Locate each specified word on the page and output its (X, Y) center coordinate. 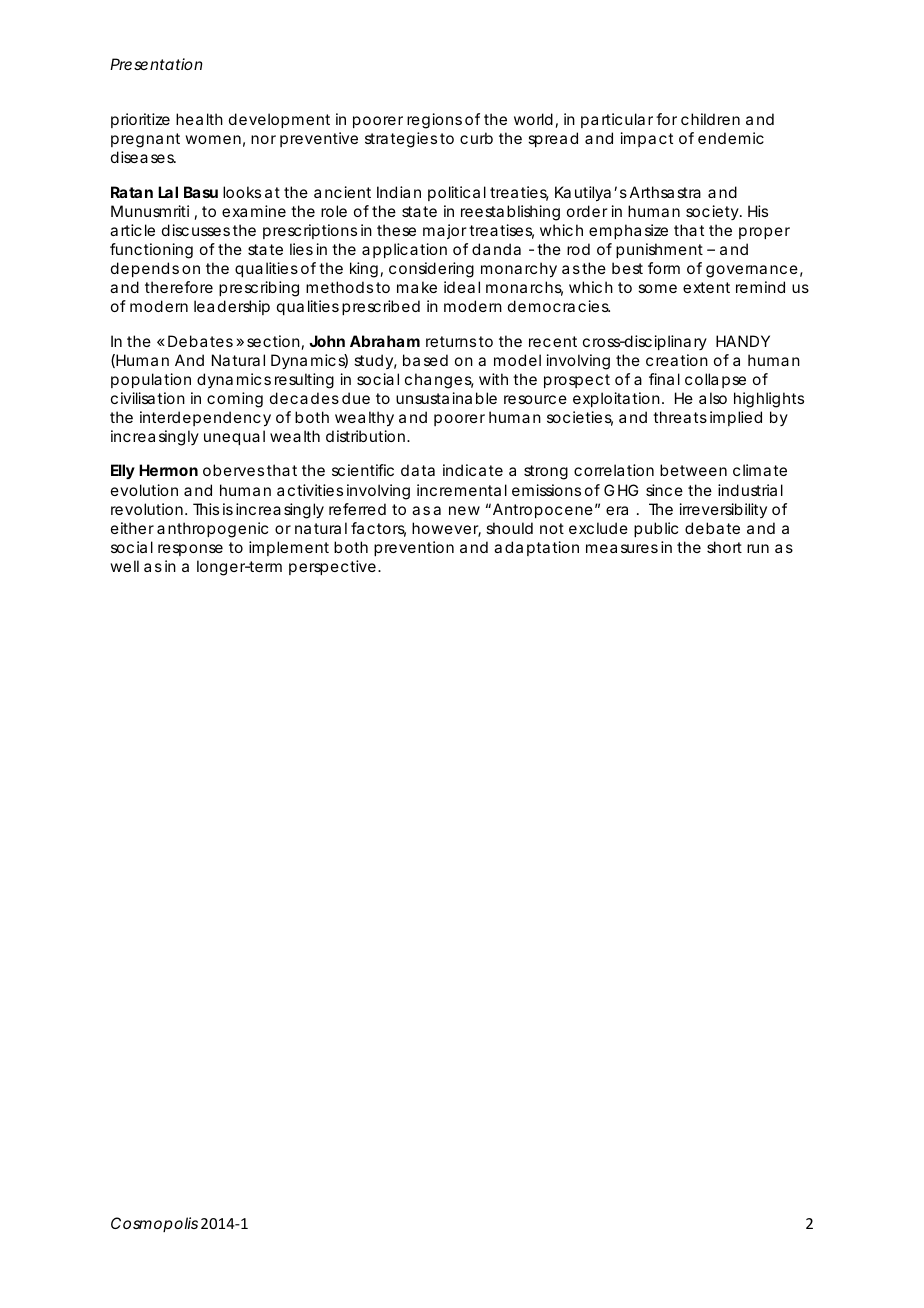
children (710, 119)
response (190, 550)
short (724, 547)
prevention (414, 548)
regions (434, 121)
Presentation (156, 64)
